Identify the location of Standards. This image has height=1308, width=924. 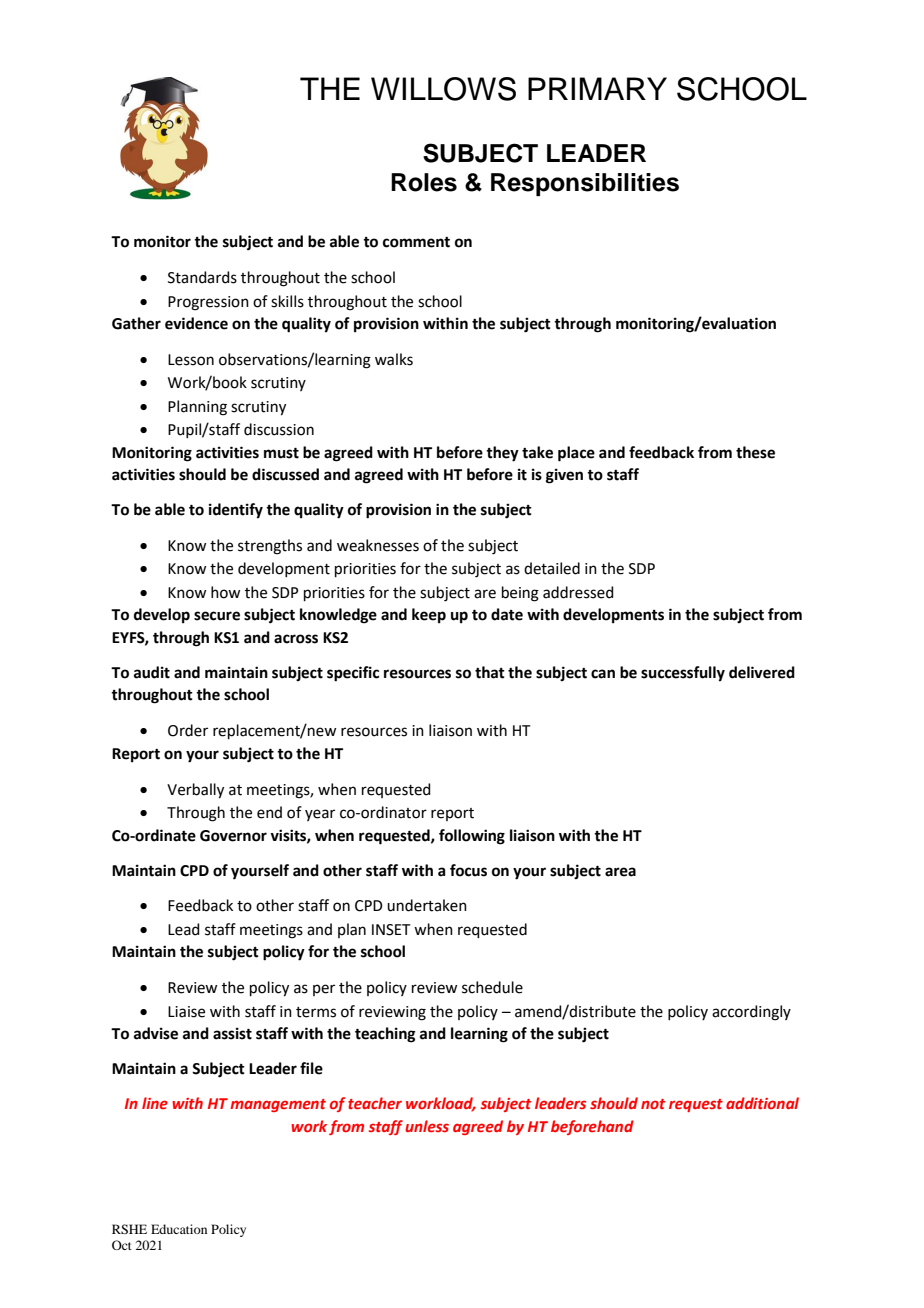
(202, 277).
